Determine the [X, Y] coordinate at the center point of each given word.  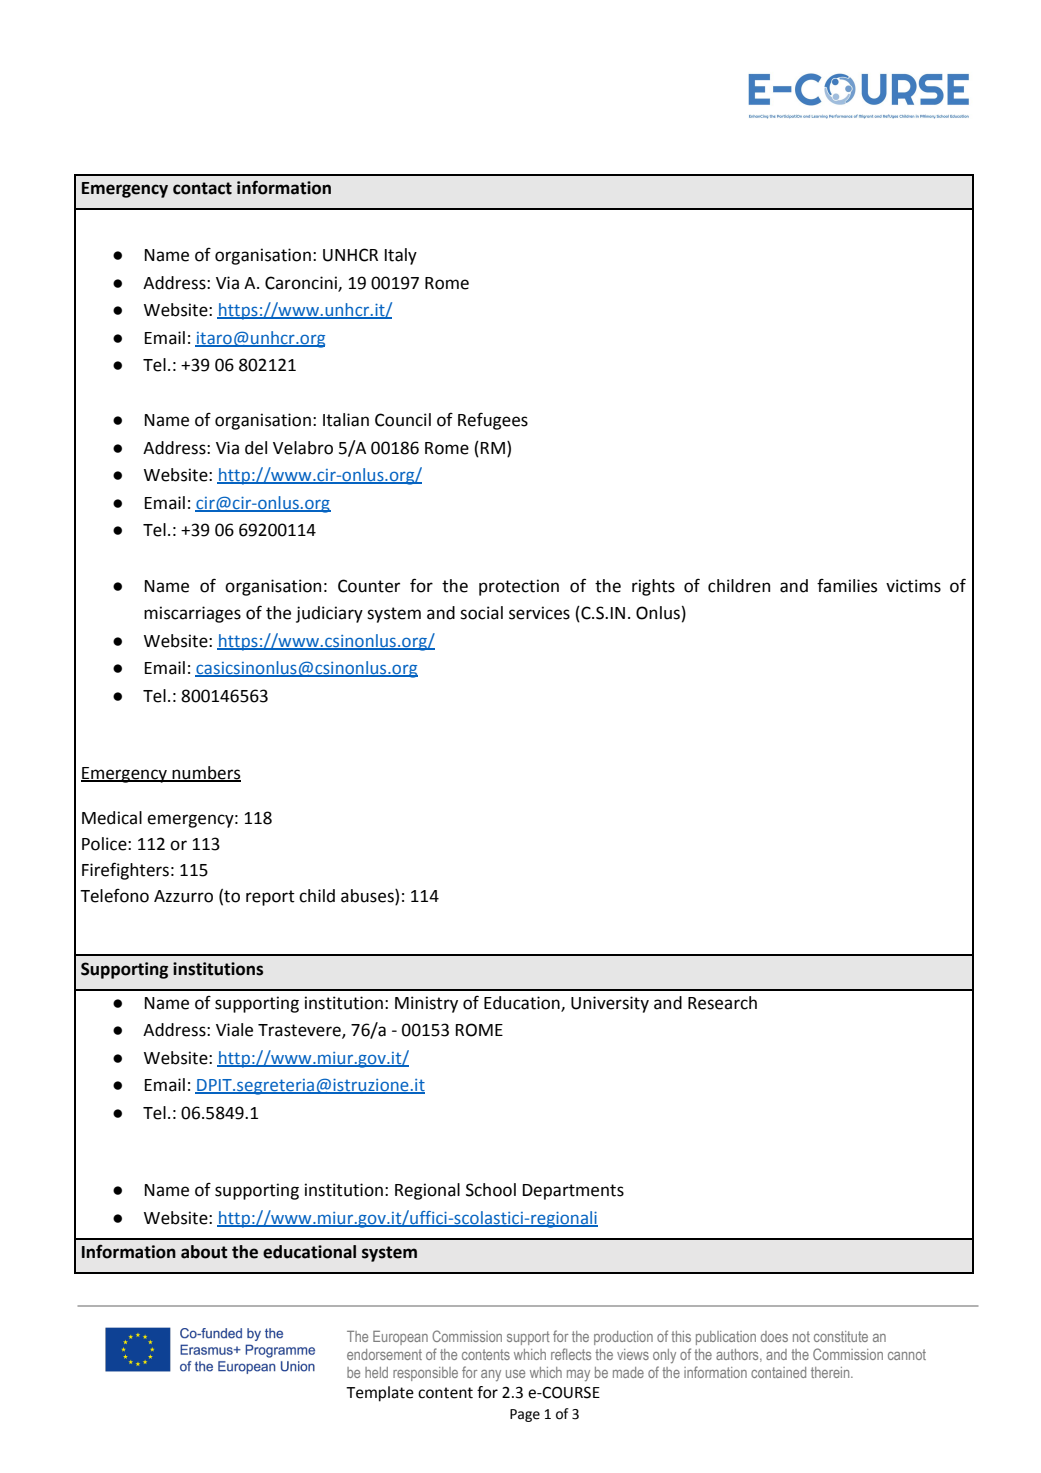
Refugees [493, 421]
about [204, 1252]
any [491, 1375]
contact [202, 188]
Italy [401, 256]
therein [831, 1372]
